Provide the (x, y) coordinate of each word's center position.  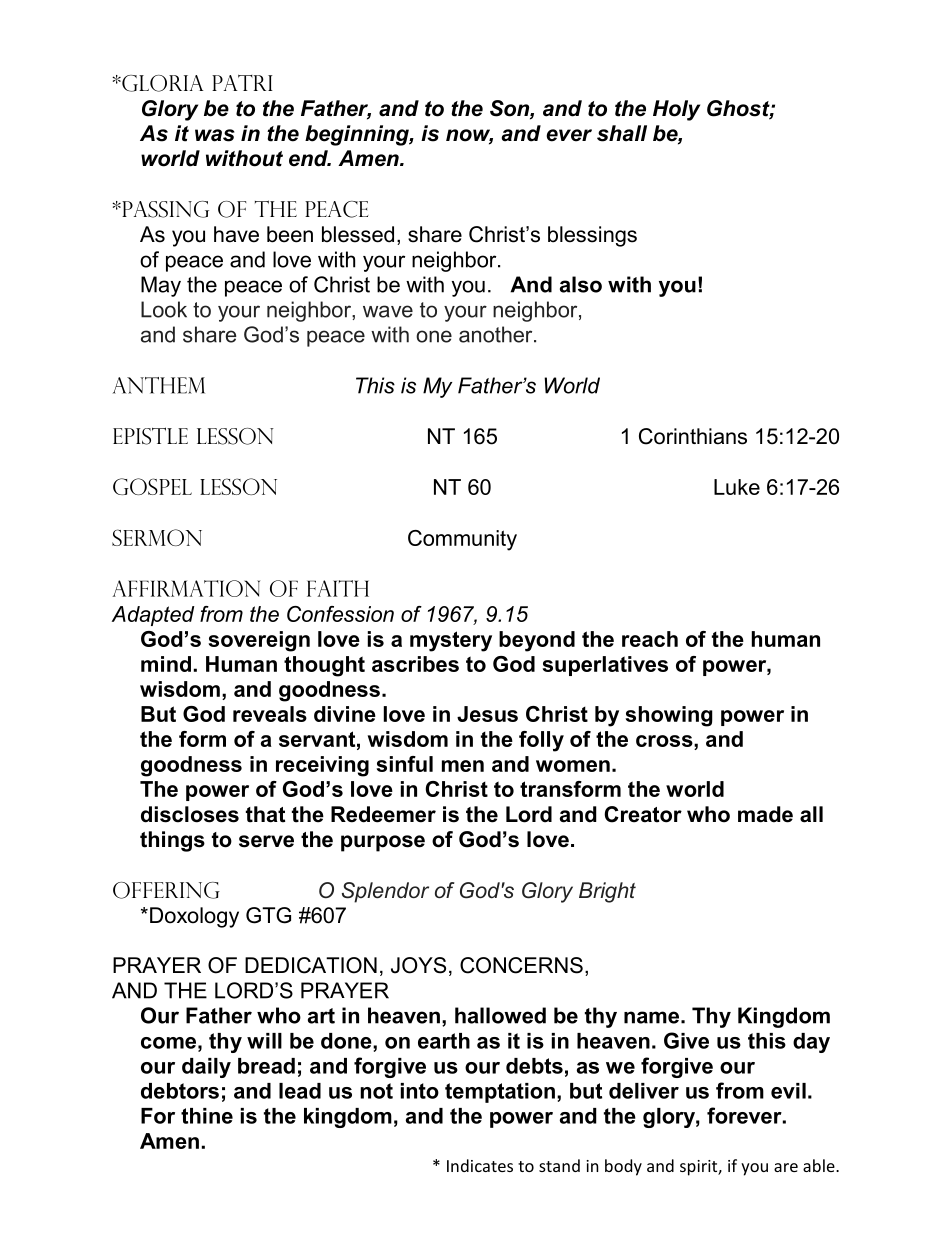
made (765, 814)
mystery (451, 641)
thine (207, 1116)
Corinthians (693, 436)
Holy (676, 110)
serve (266, 841)
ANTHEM (159, 385)
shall (622, 133)
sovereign (259, 641)
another (497, 334)
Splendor (385, 892)
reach (650, 639)
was (215, 135)
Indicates (480, 1165)
